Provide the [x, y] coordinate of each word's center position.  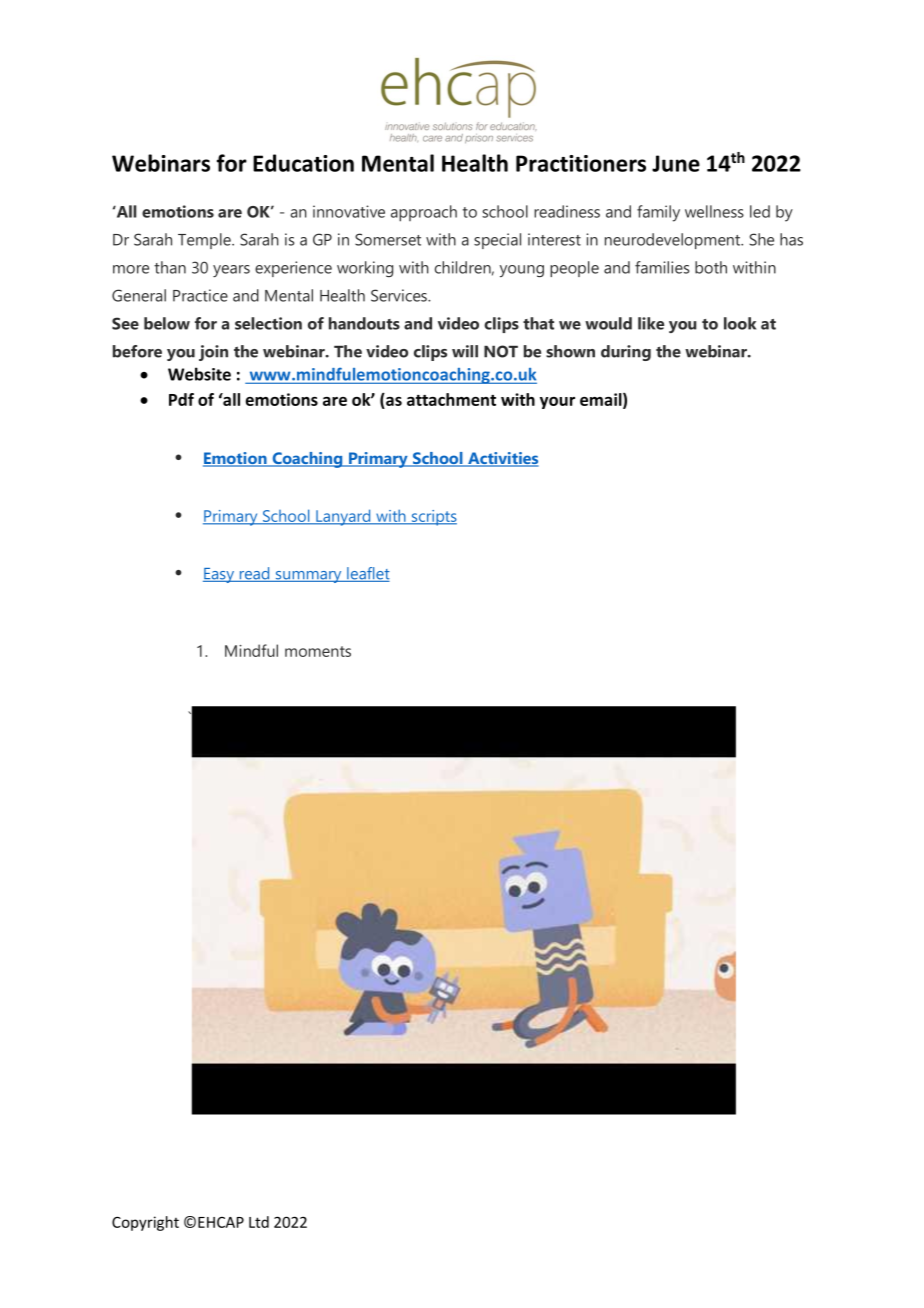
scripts [433, 518]
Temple [205, 241]
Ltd [259, 1222]
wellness [714, 211]
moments [318, 651]
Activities [502, 459]
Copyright [145, 1223]
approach [424, 213]
